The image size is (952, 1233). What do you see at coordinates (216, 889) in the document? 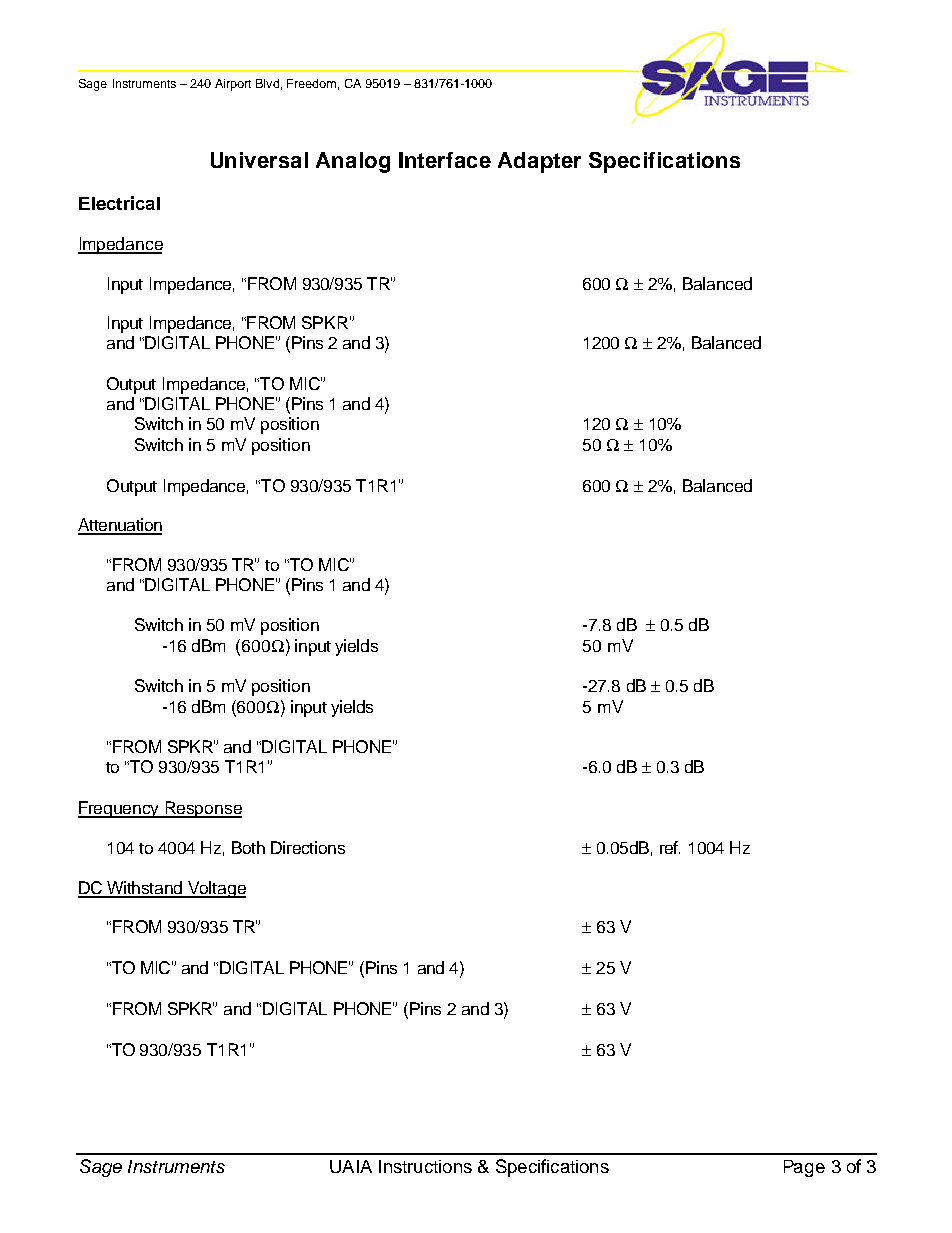
I see `Voltage` at bounding box center [216, 889].
